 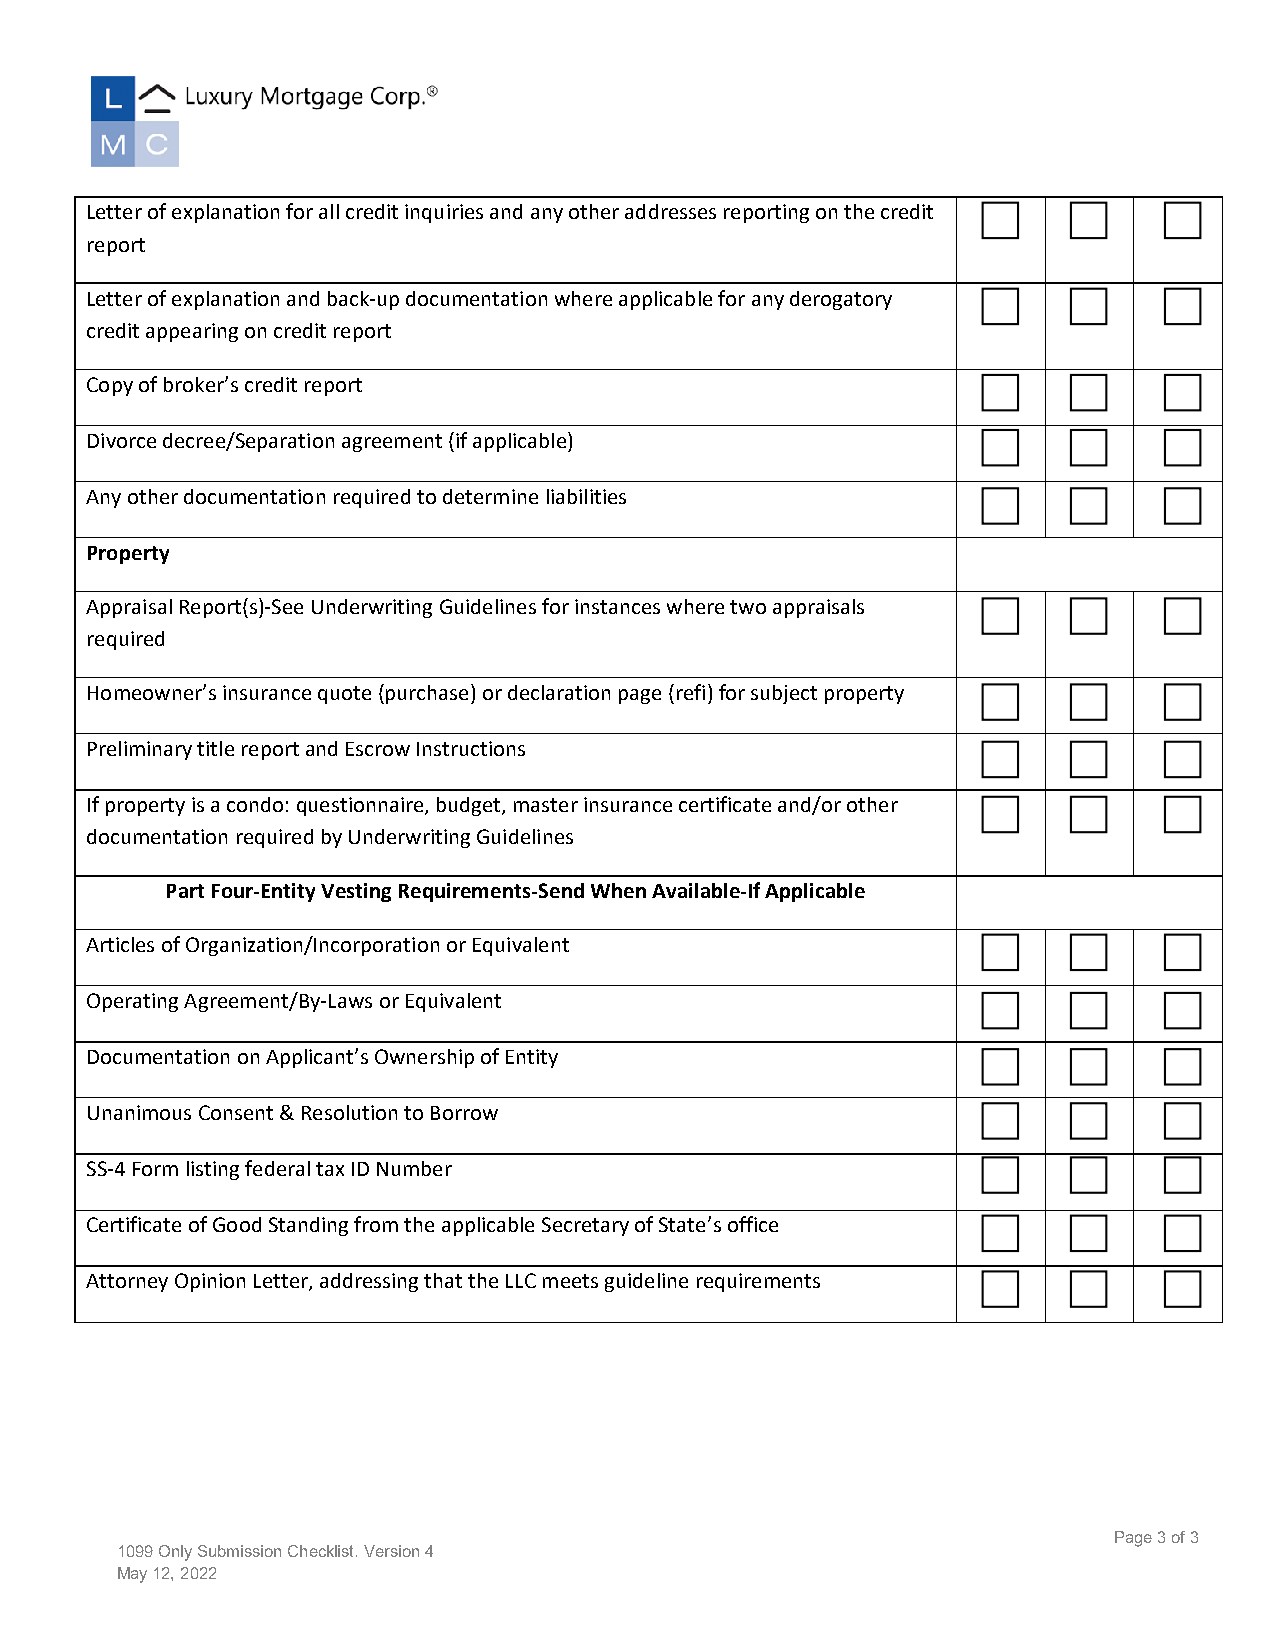 What do you see at coordinates (618, 890) in the page?
I see `When` at bounding box center [618, 890].
